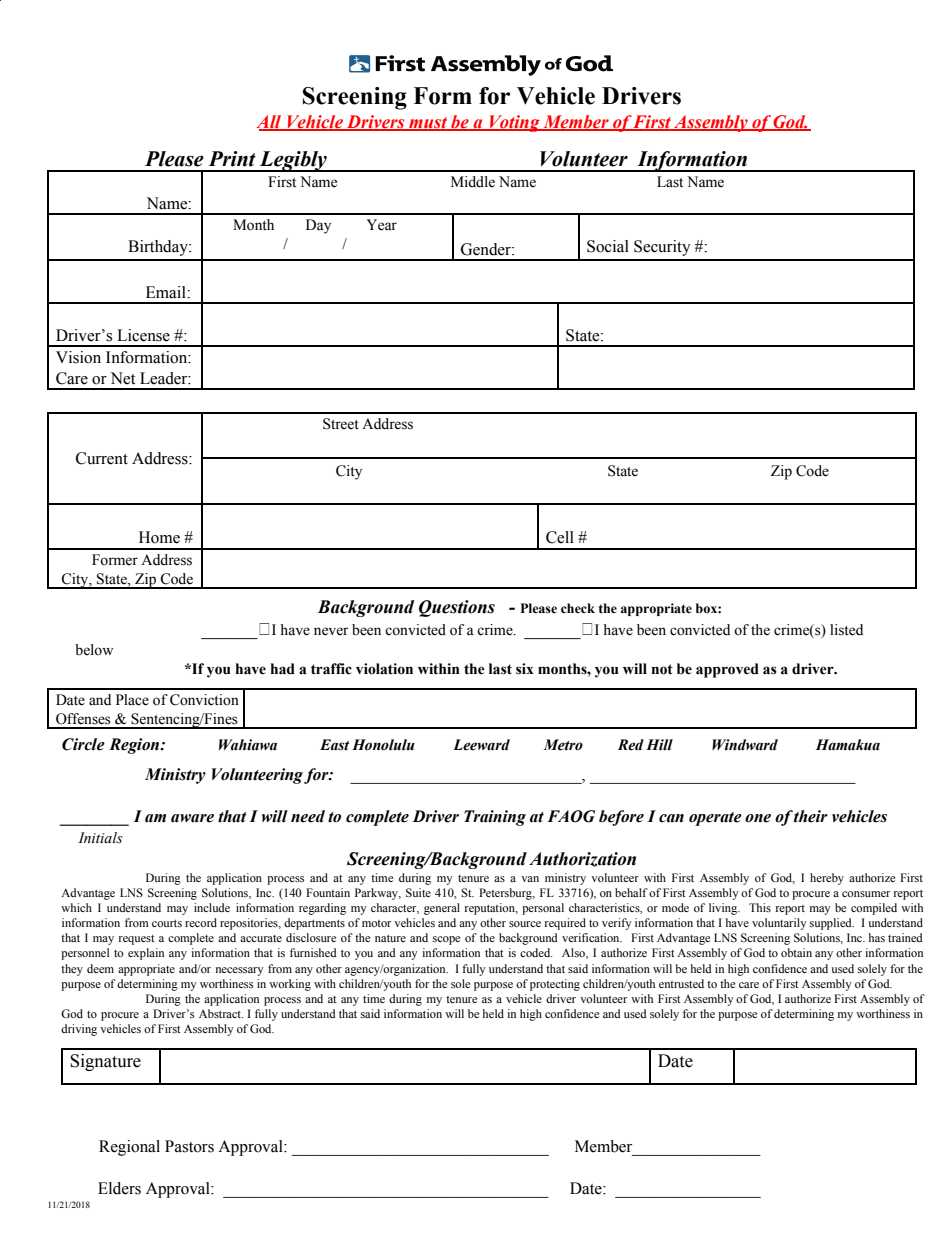 The height and width of the page is (1233, 952). I want to click on Print, so click(232, 159).
